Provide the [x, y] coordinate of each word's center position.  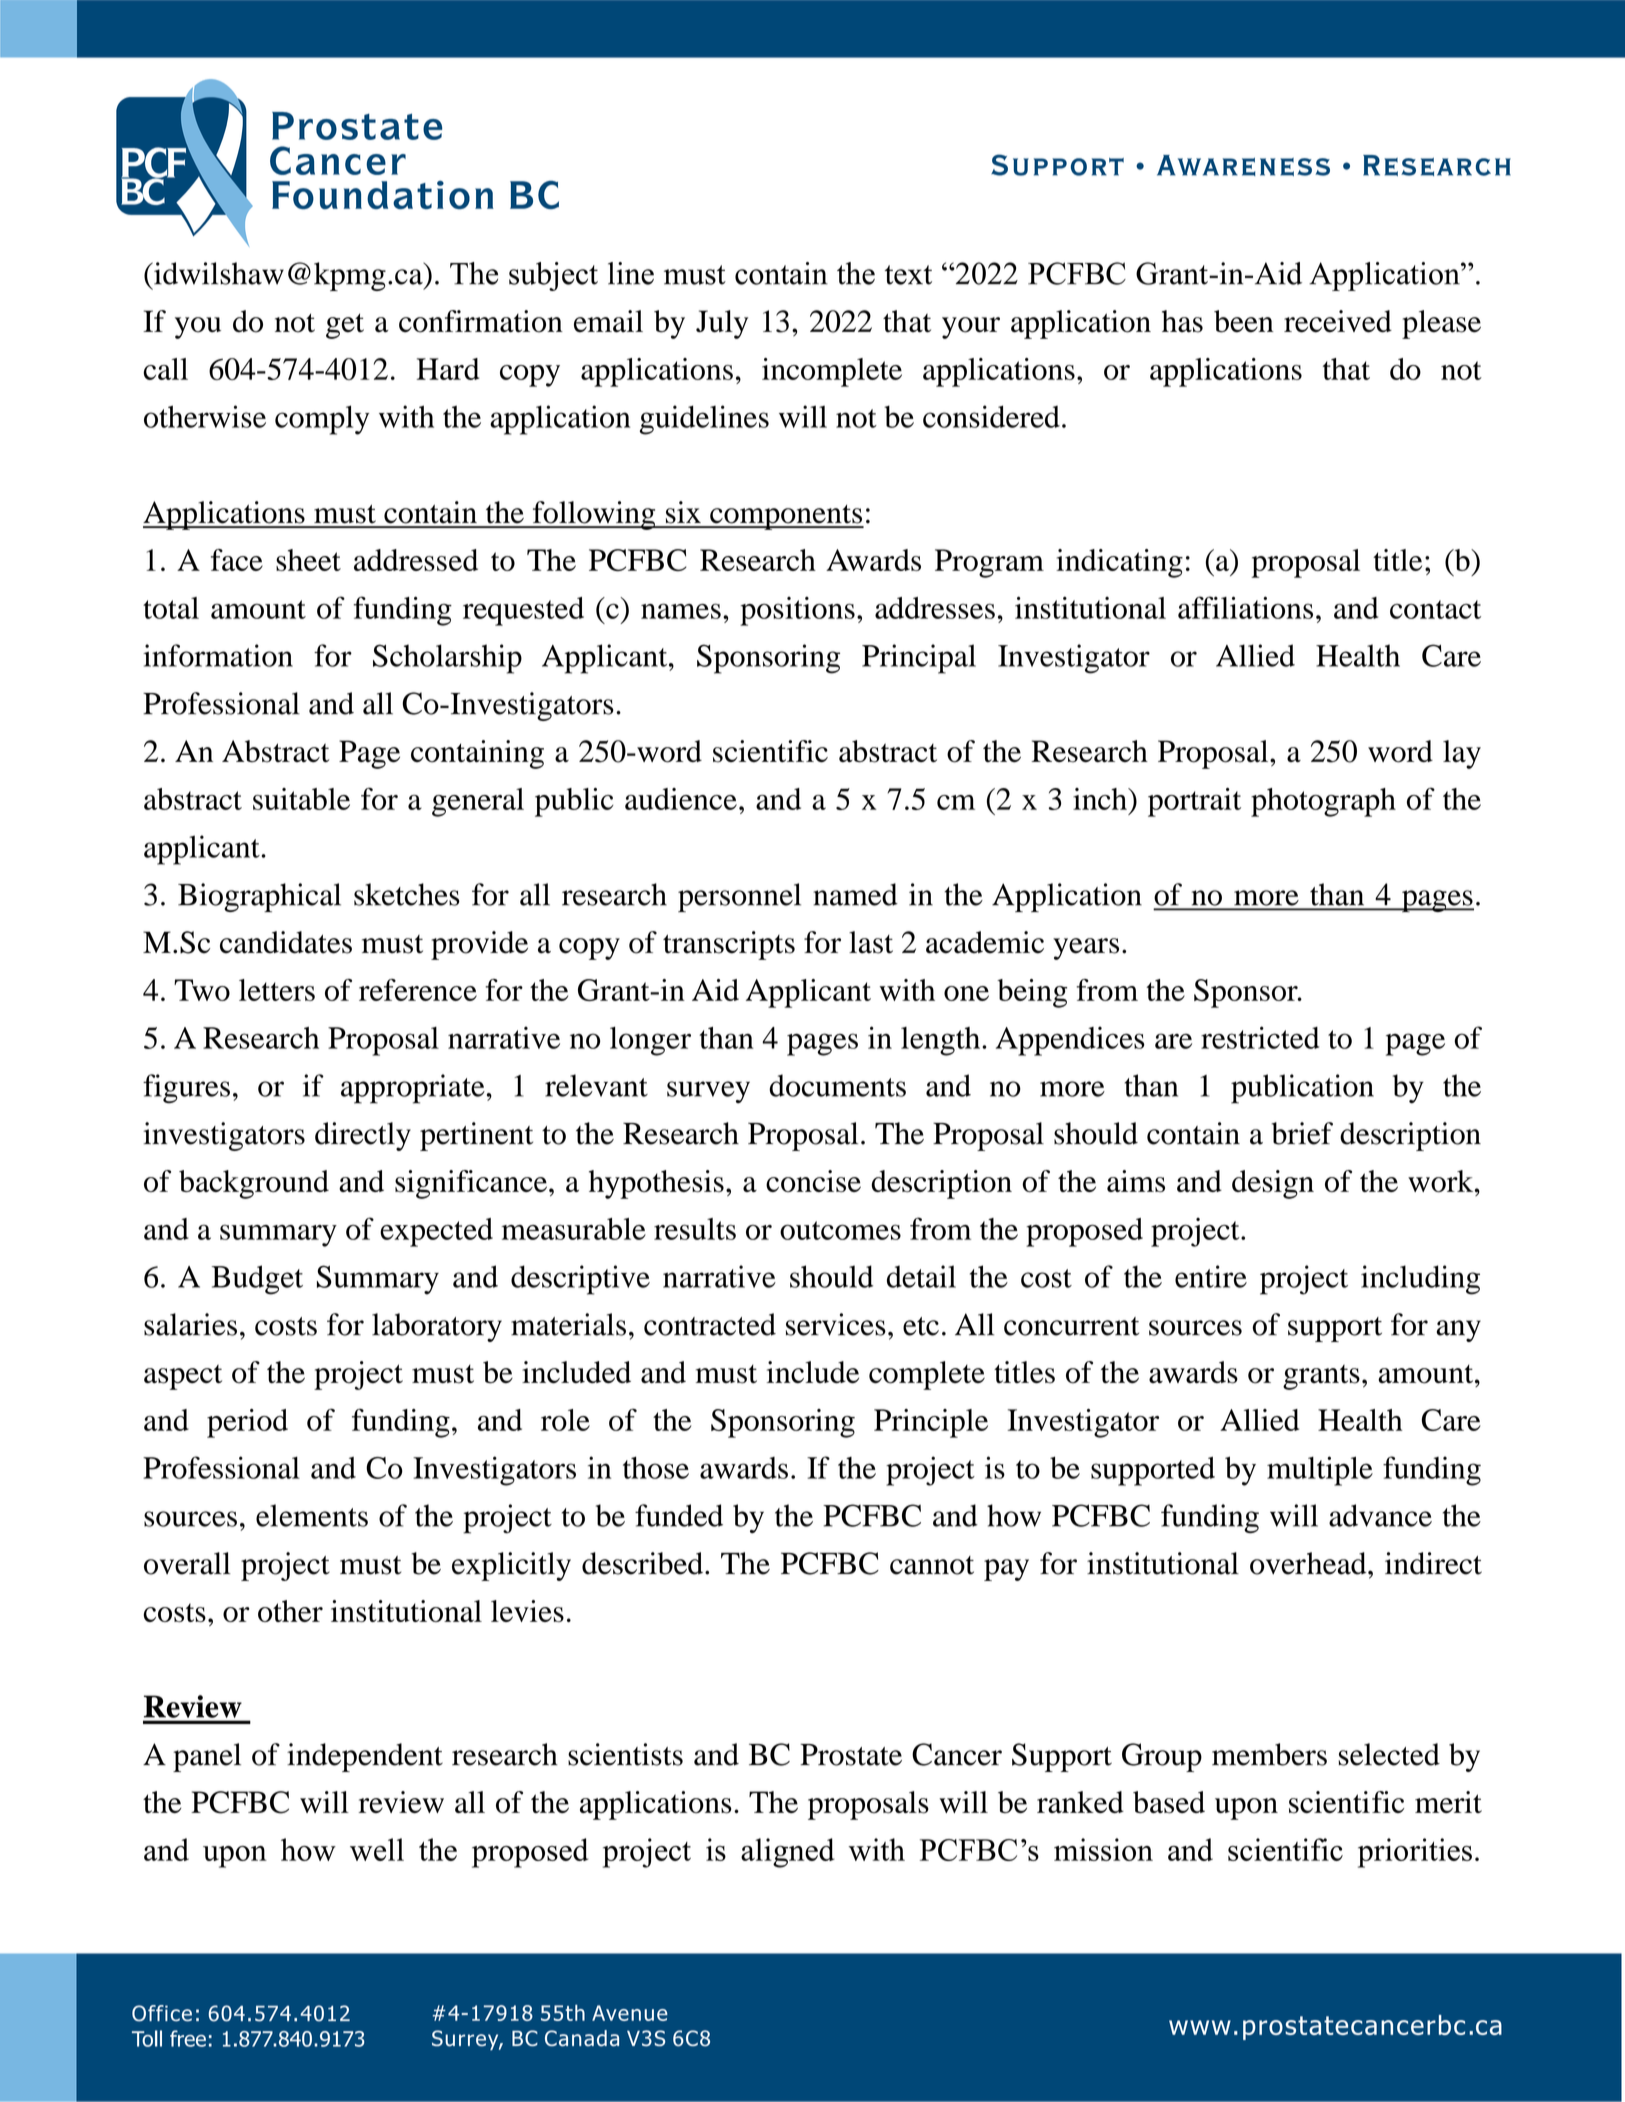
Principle [931, 1423]
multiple [1320, 1471]
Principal [919, 659]
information [218, 655]
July [722, 324]
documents [837, 1085]
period [247, 1423]
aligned [788, 1853]
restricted [1260, 1037]
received [1338, 321]
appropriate [413, 1089]
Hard [448, 369]
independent [365, 1757]
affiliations [1245, 607]
